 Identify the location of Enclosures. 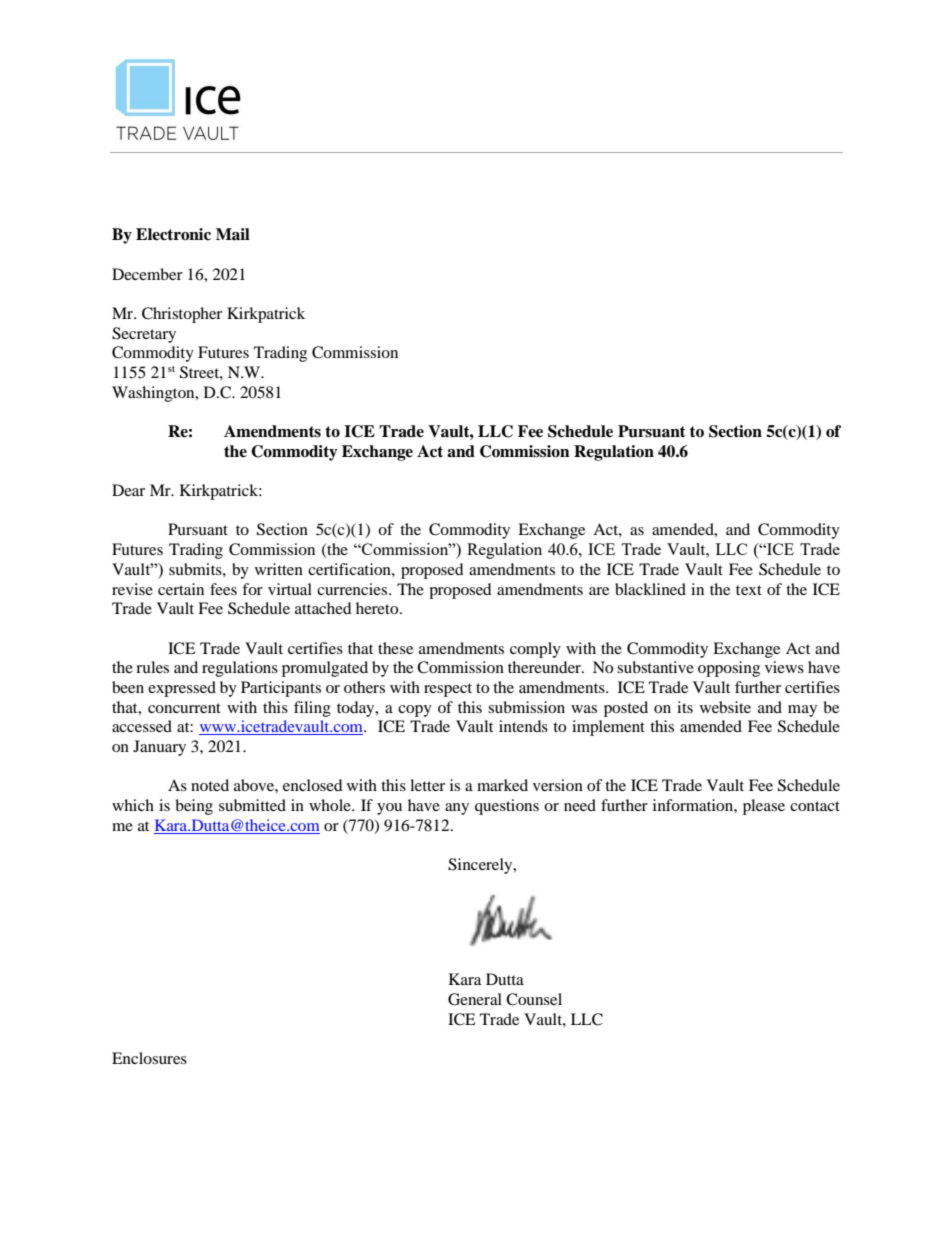
(149, 1058).
